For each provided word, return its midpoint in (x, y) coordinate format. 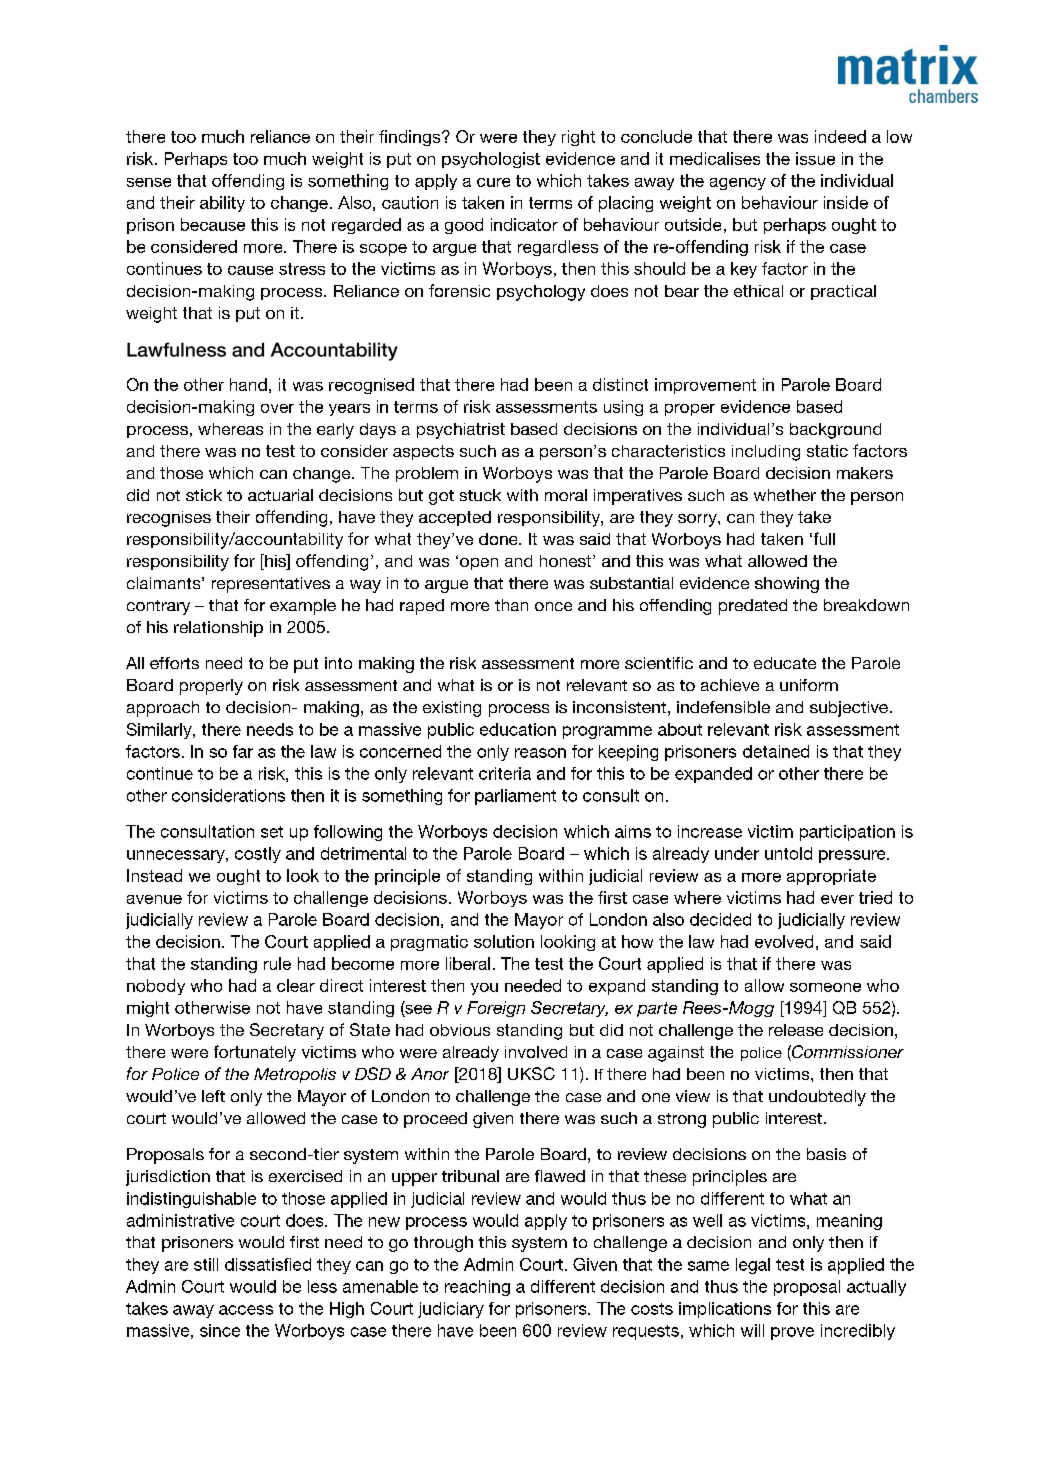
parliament (515, 797)
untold (788, 853)
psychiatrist (461, 431)
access (246, 1310)
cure (493, 182)
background (835, 431)
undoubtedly (817, 1098)
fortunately (255, 1053)
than (511, 605)
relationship (218, 629)
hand (248, 384)
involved (536, 1052)
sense (149, 182)
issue (815, 158)
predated (753, 607)
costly (258, 855)
